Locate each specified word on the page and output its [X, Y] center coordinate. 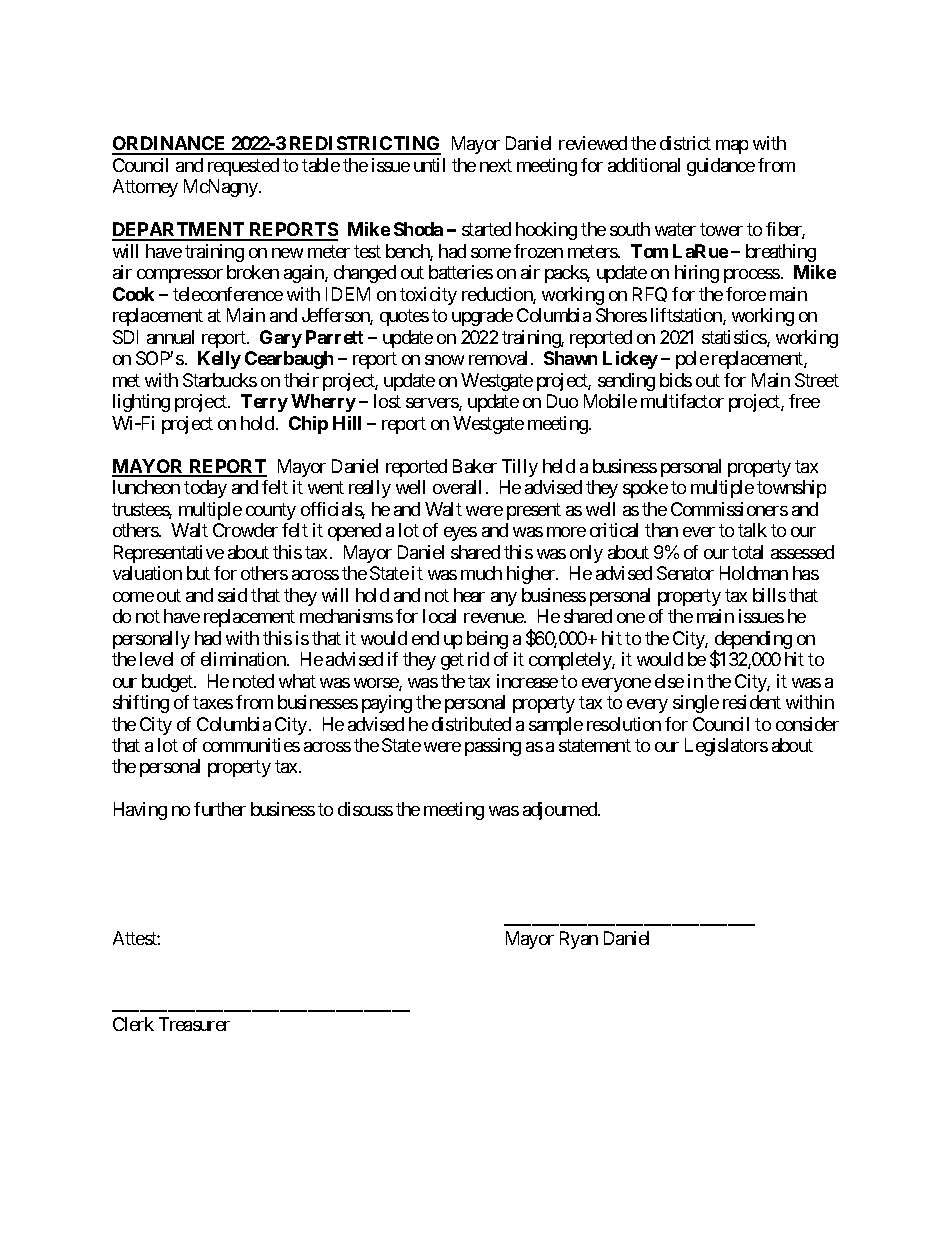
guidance [721, 167]
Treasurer [194, 1024]
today [205, 489]
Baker [475, 466]
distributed [471, 724]
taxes [213, 702]
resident [752, 702]
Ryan [579, 940]
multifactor [682, 401]
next [496, 165]
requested [243, 167]
